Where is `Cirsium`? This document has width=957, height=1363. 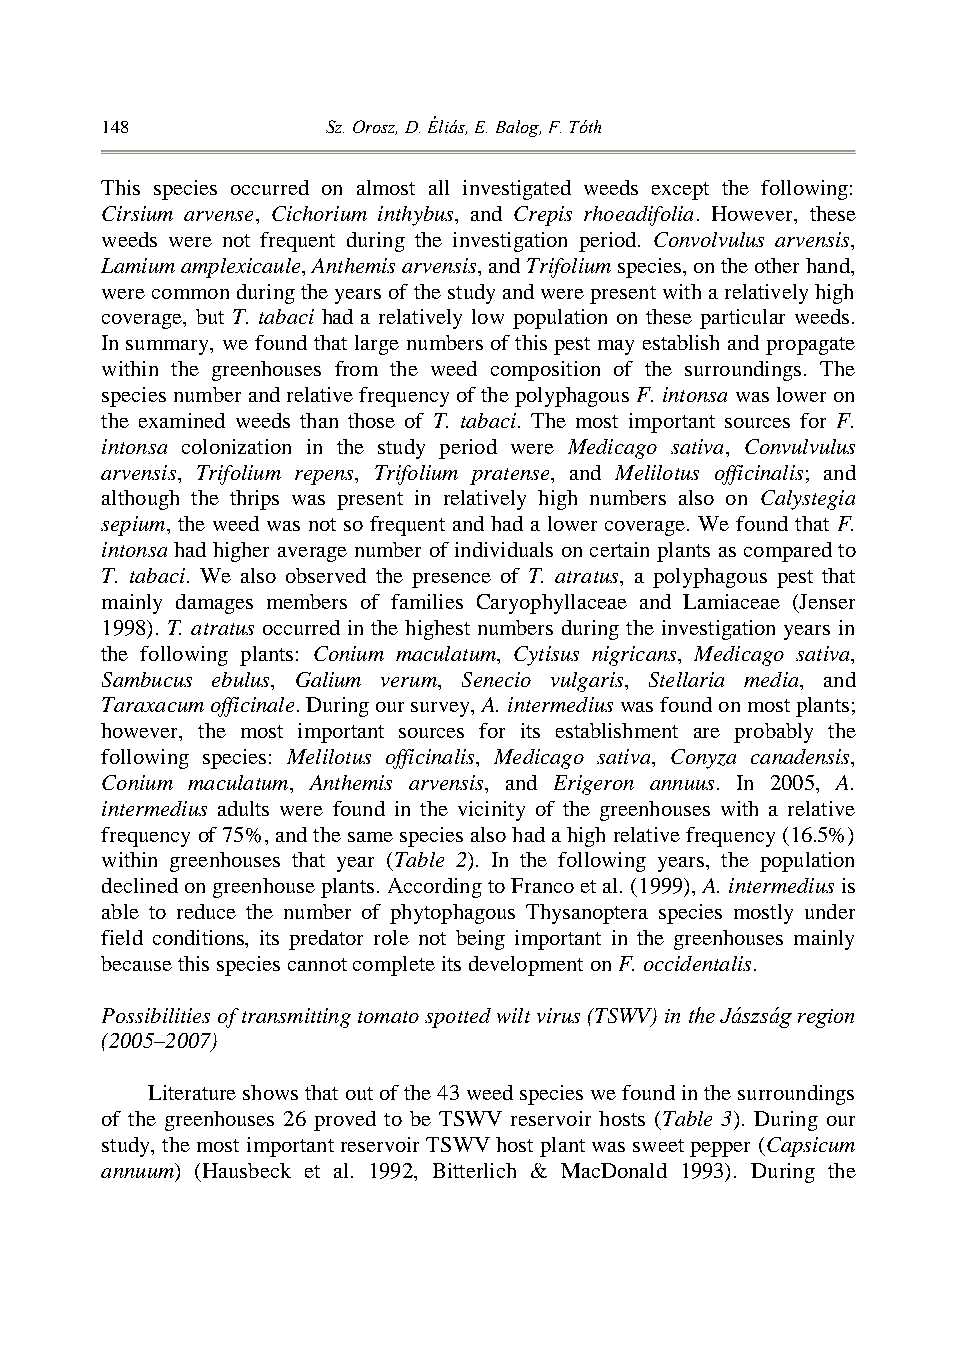
Cirsium is located at coordinates (137, 213).
